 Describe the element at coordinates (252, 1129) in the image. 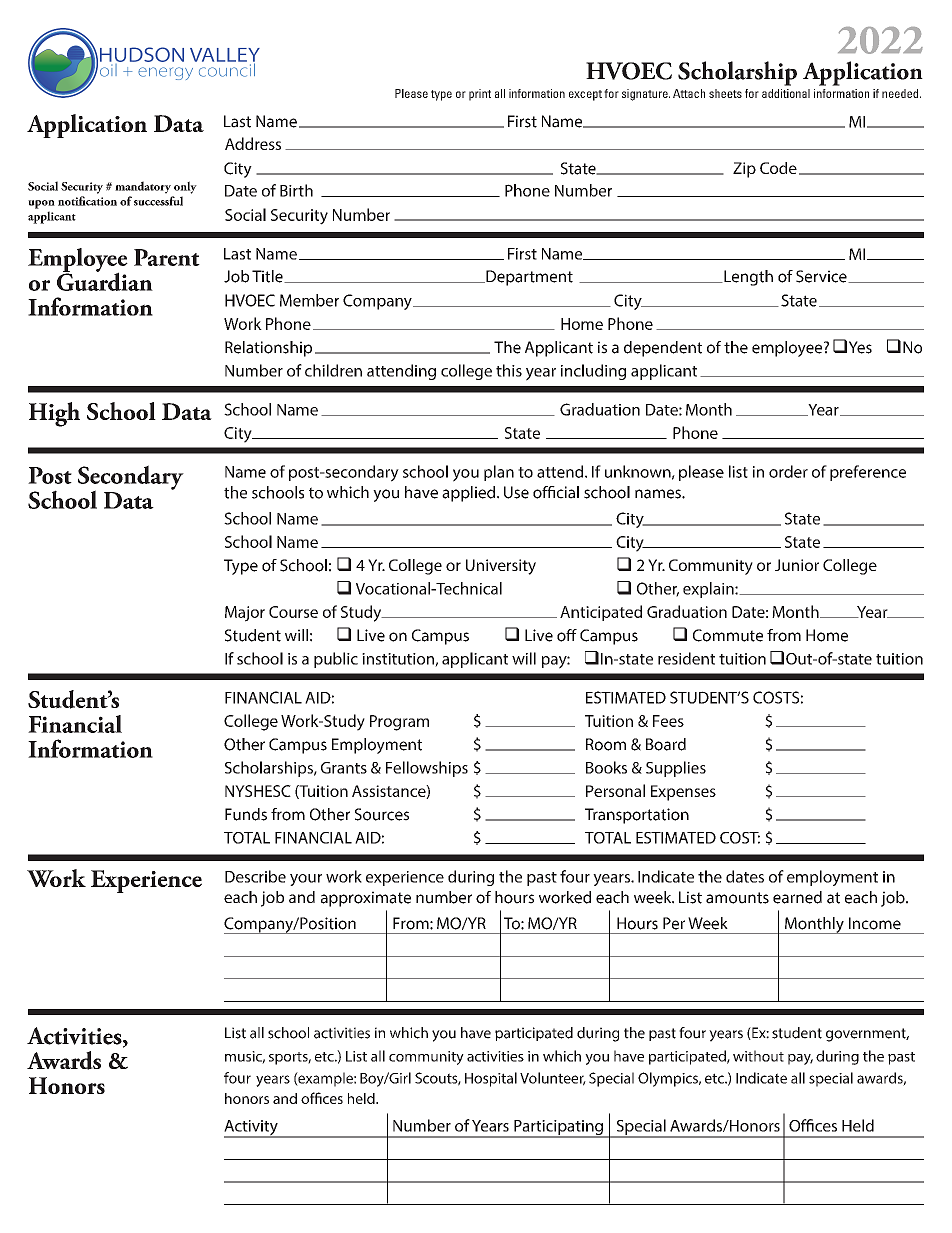

I see `Activity` at that location.
